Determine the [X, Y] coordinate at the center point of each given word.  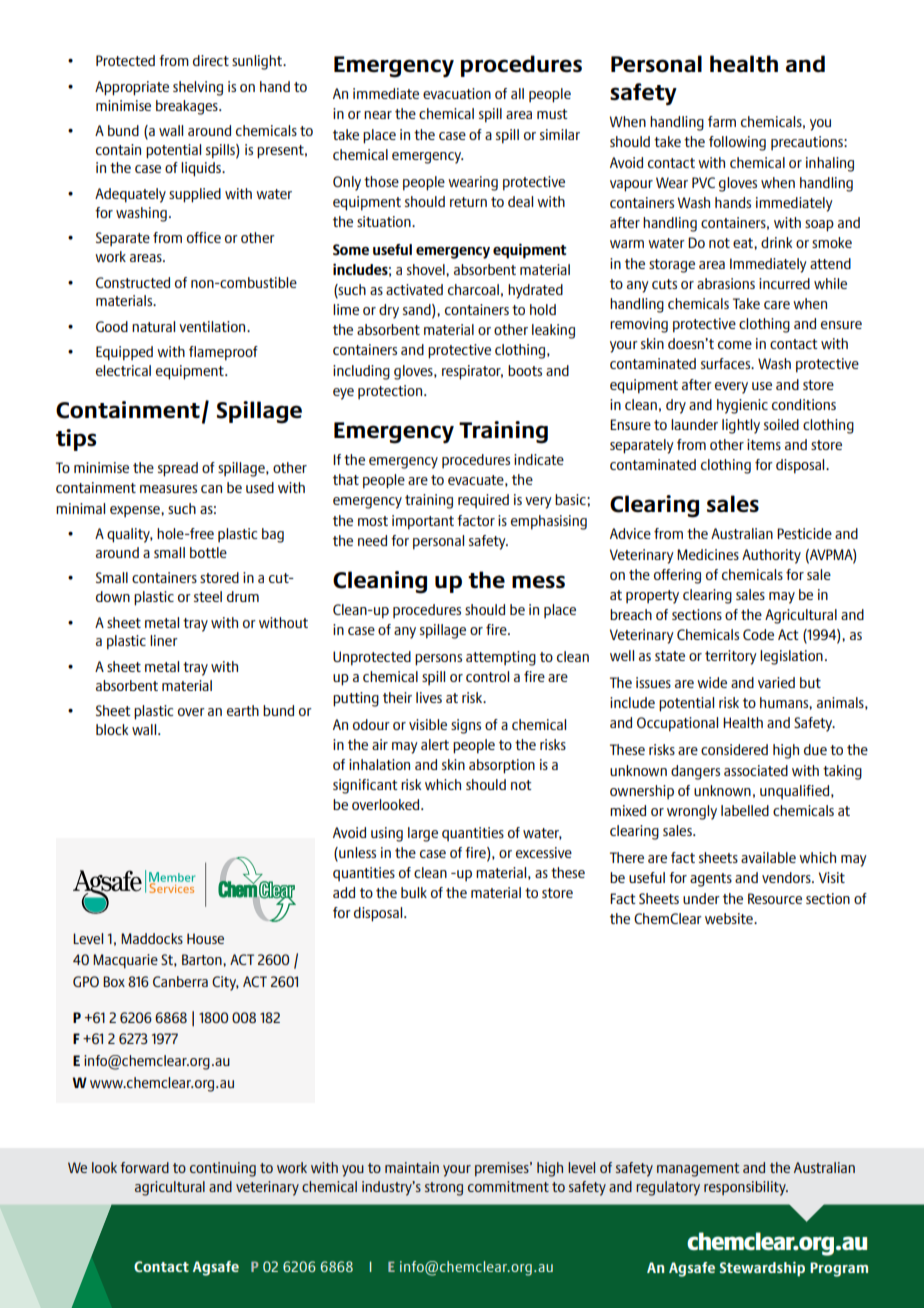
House [205, 938]
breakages [188, 107]
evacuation [457, 93]
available [768, 857]
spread [178, 469]
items [764, 444]
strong [444, 1189]
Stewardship [762, 1269]
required [483, 501]
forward [144, 1167]
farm [722, 121]
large [423, 834]
